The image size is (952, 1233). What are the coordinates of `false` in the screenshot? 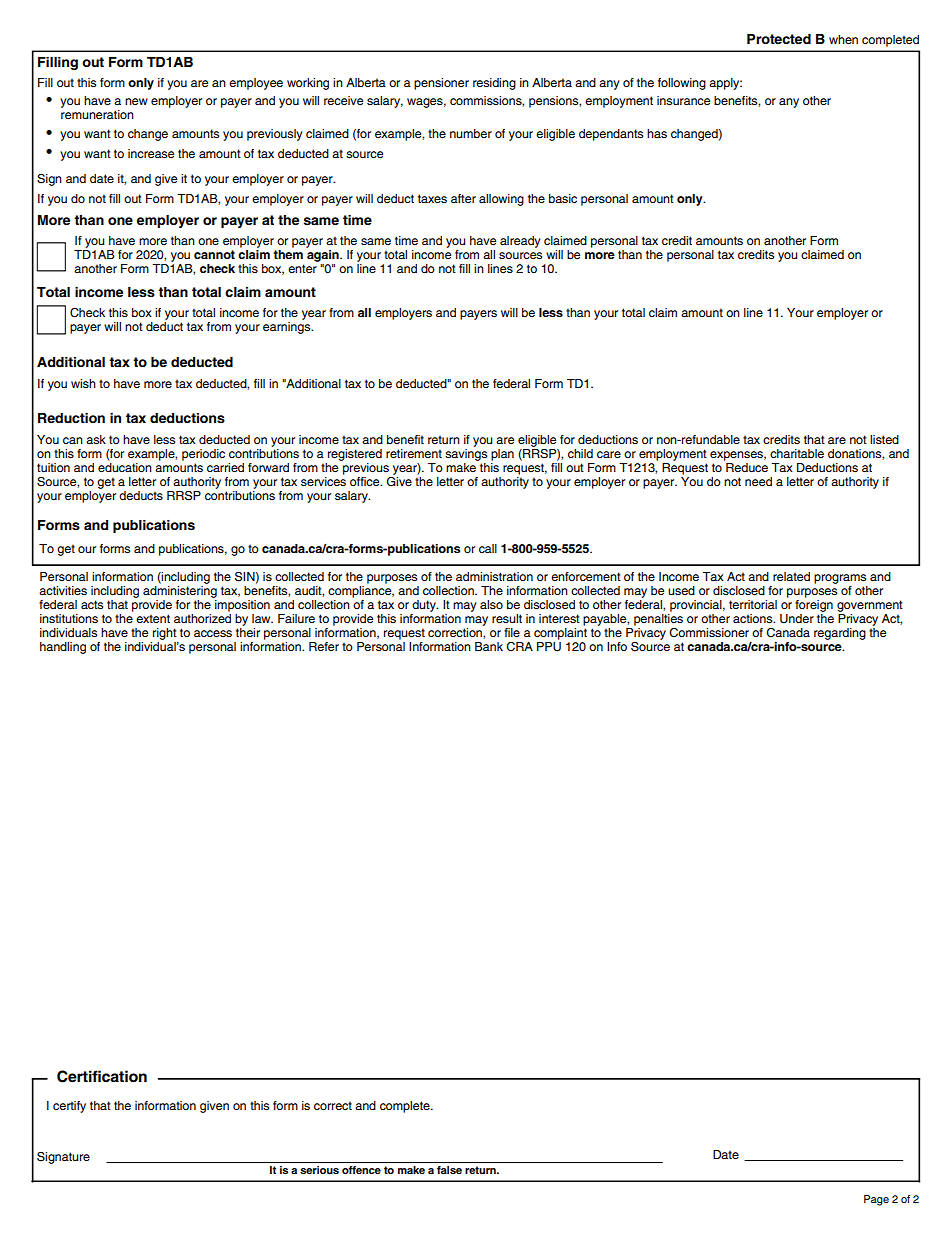 It's located at (449, 1170).
